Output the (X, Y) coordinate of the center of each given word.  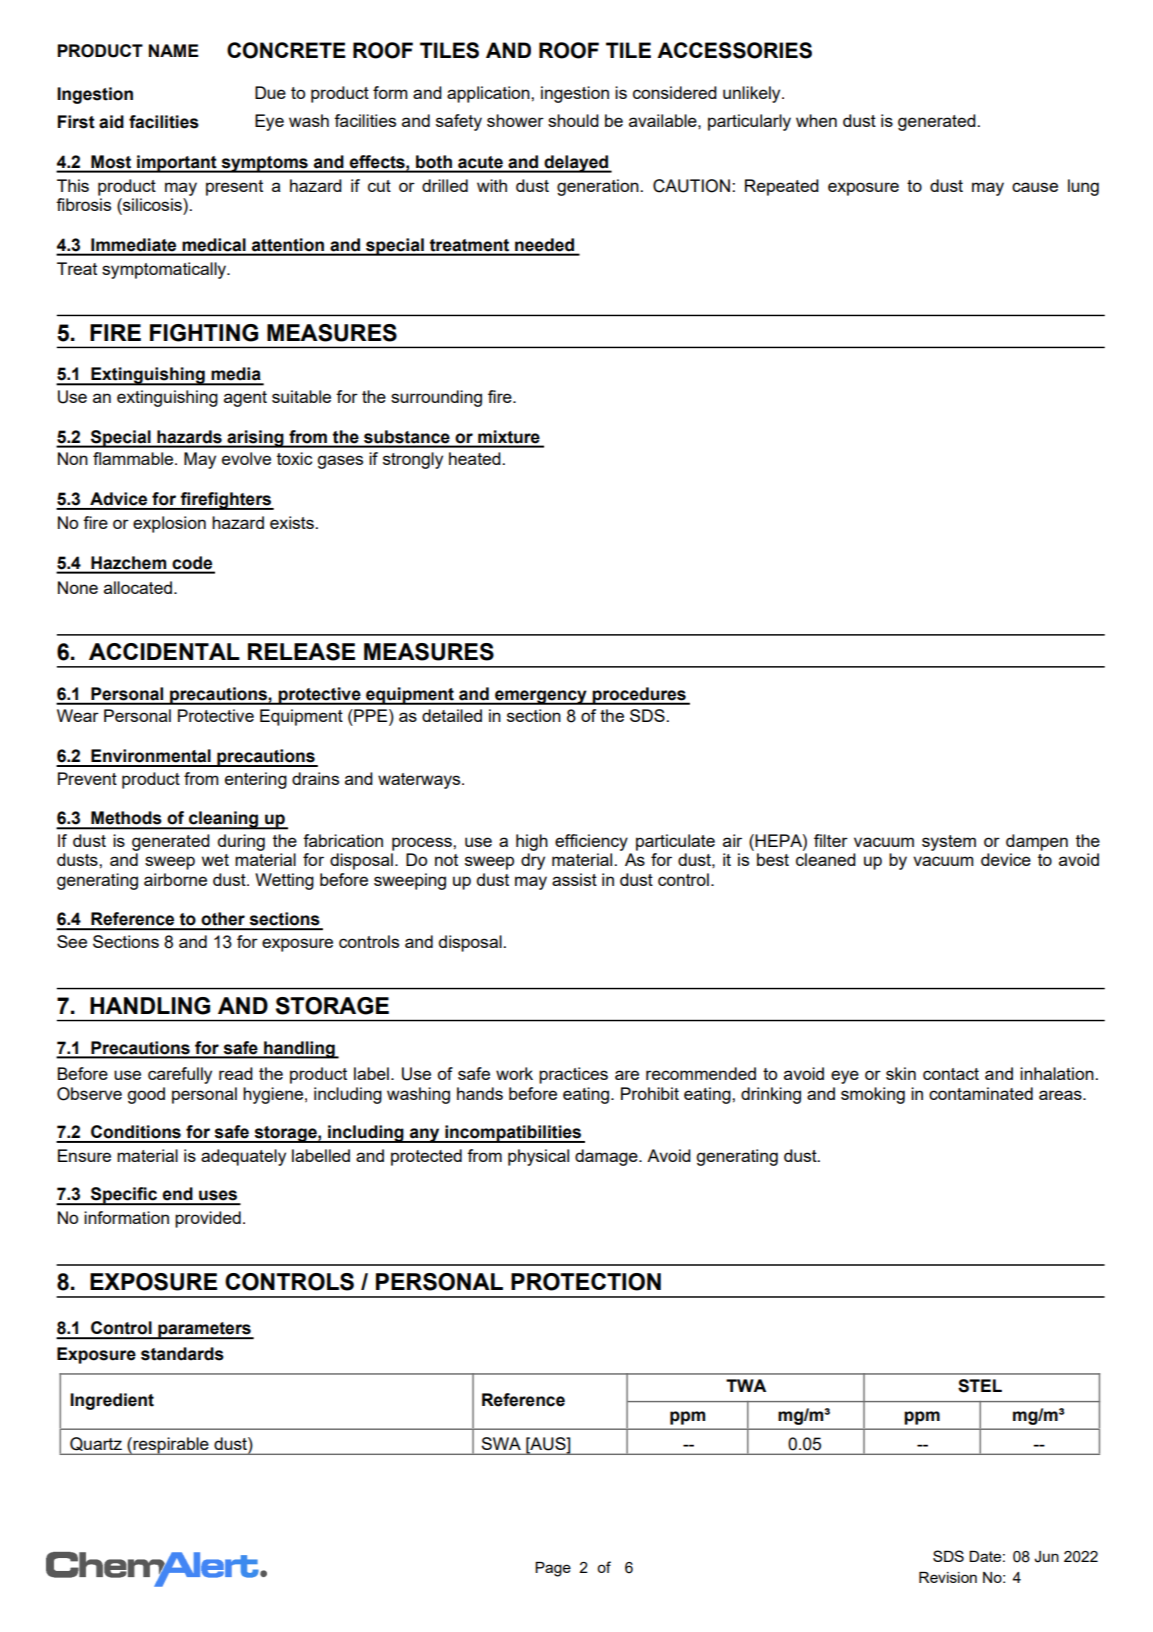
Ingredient (112, 1401)
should (573, 120)
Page (553, 1569)
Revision (948, 1577)
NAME (174, 50)
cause (1035, 187)
